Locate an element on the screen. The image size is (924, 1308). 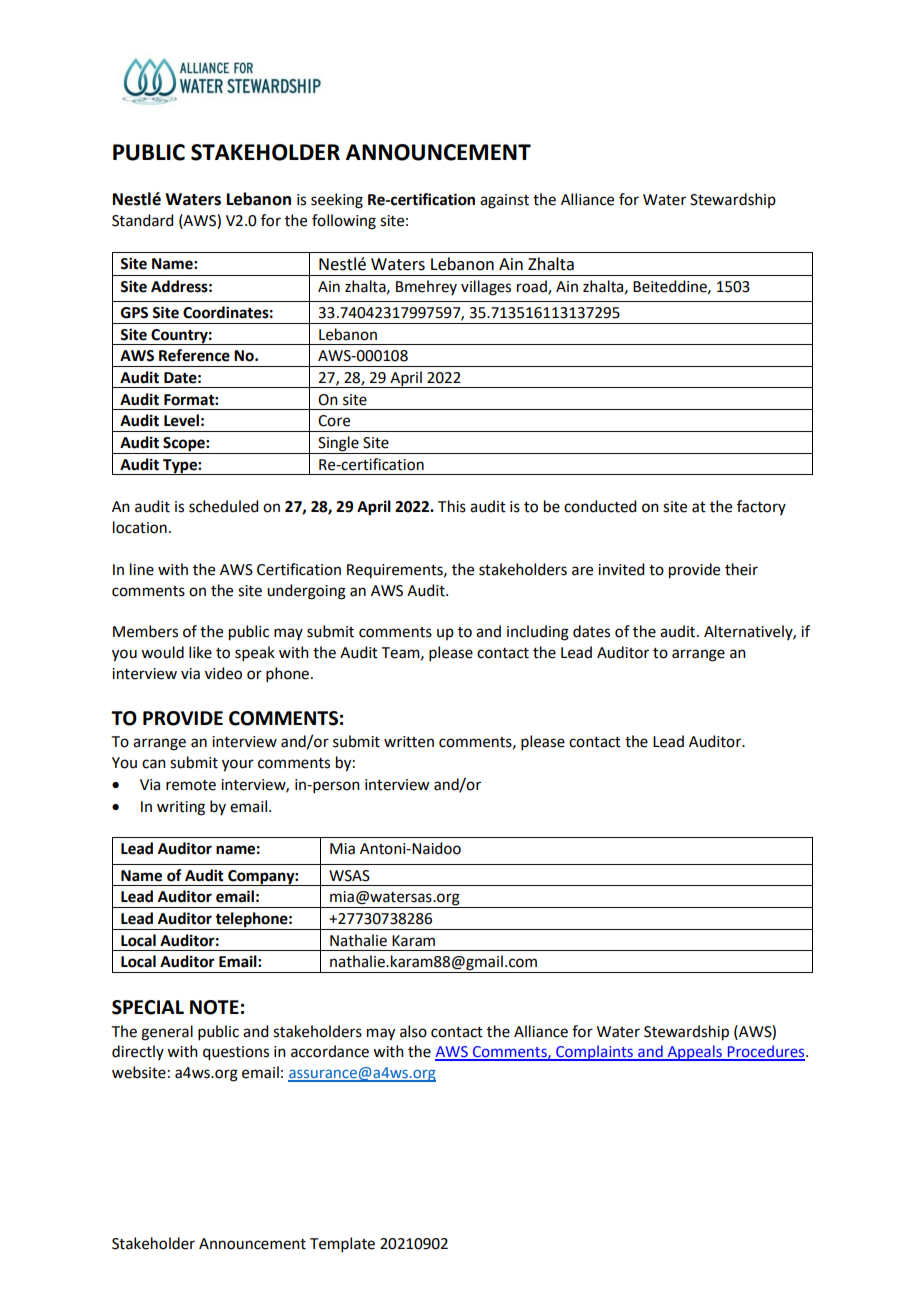
This is located at coordinates (452, 506).
